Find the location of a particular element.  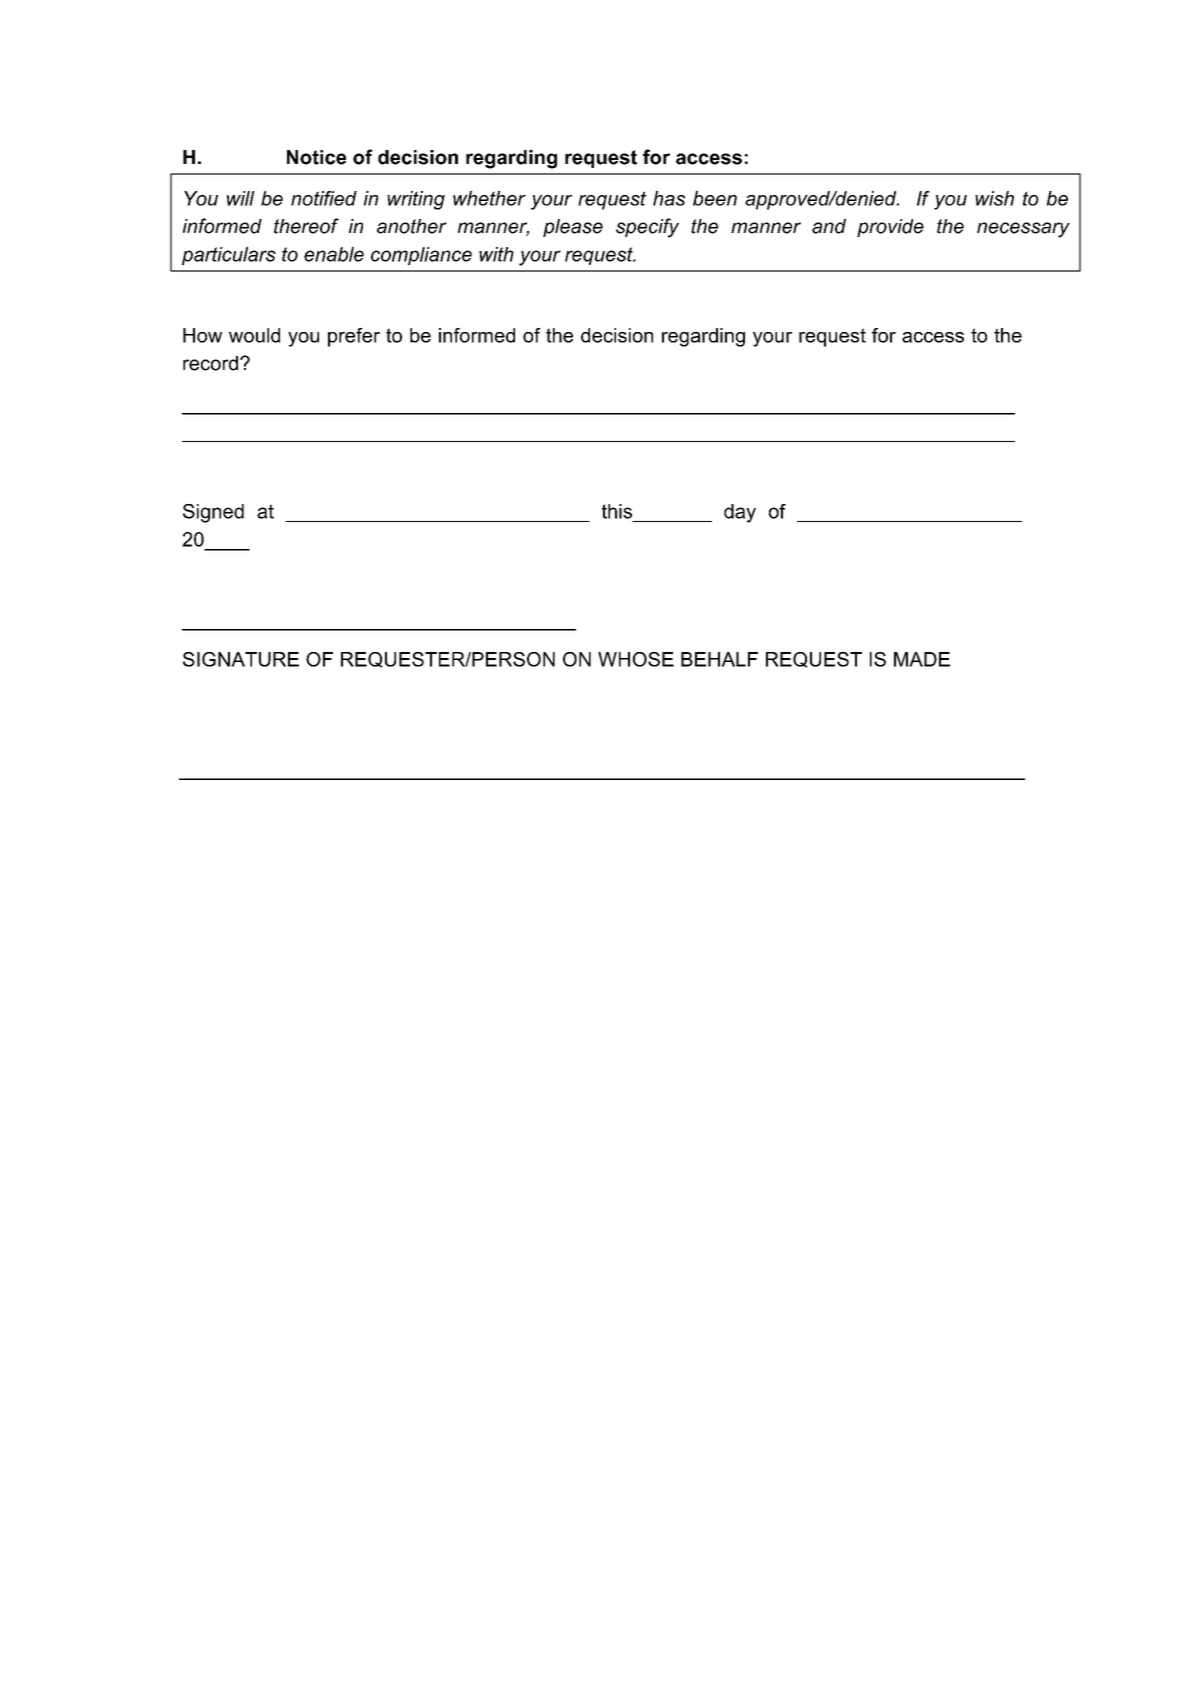

wish is located at coordinates (994, 198).
